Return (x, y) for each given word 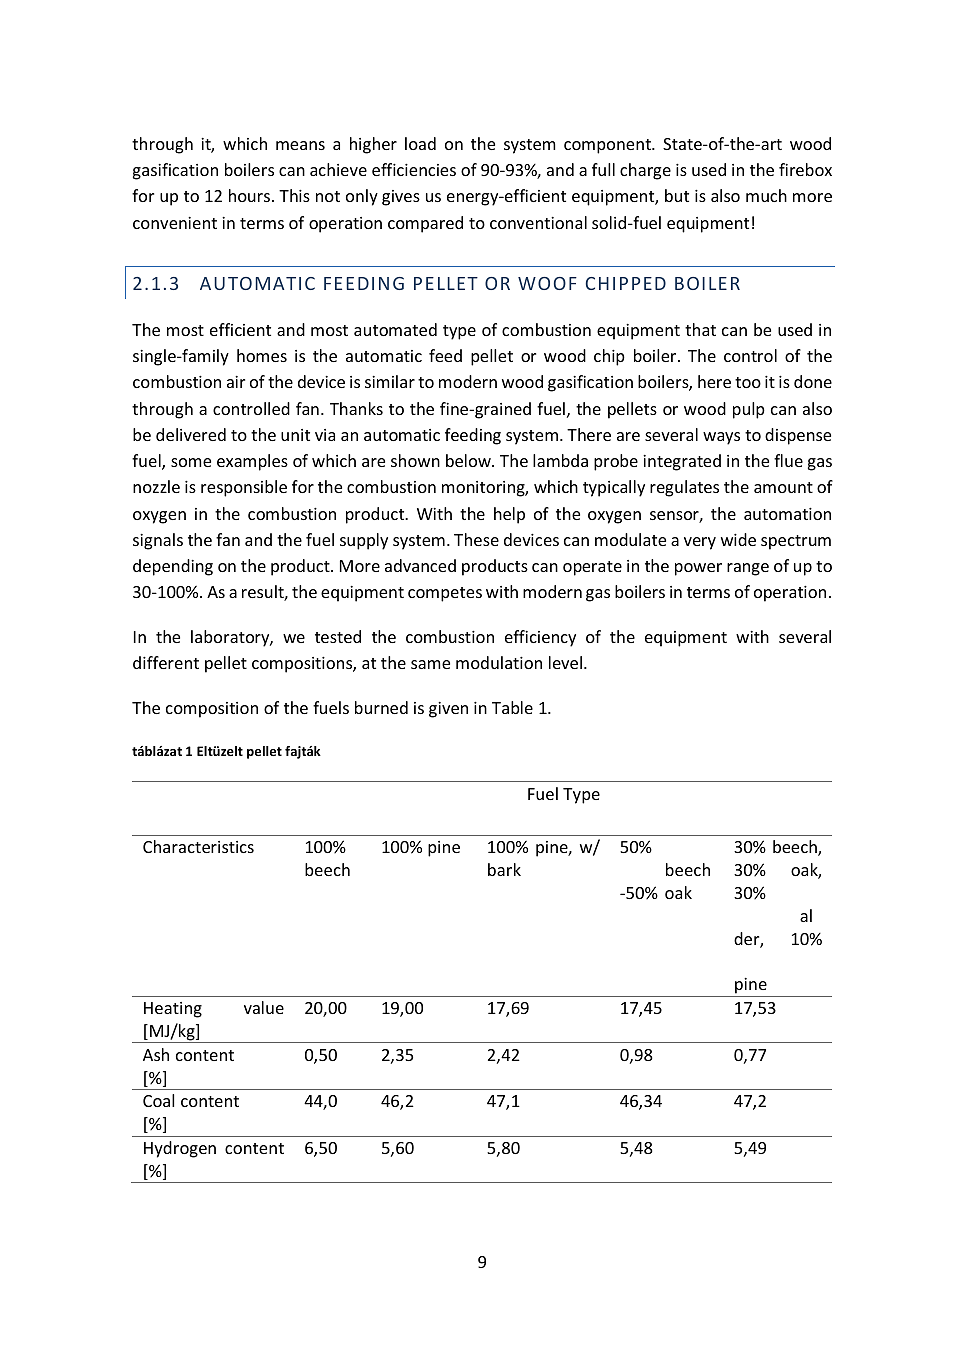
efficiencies (414, 169)
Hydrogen (180, 1149)
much (766, 195)
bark (504, 869)
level (565, 662)
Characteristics (198, 846)
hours (251, 195)
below (469, 460)
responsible (244, 488)
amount (783, 487)
